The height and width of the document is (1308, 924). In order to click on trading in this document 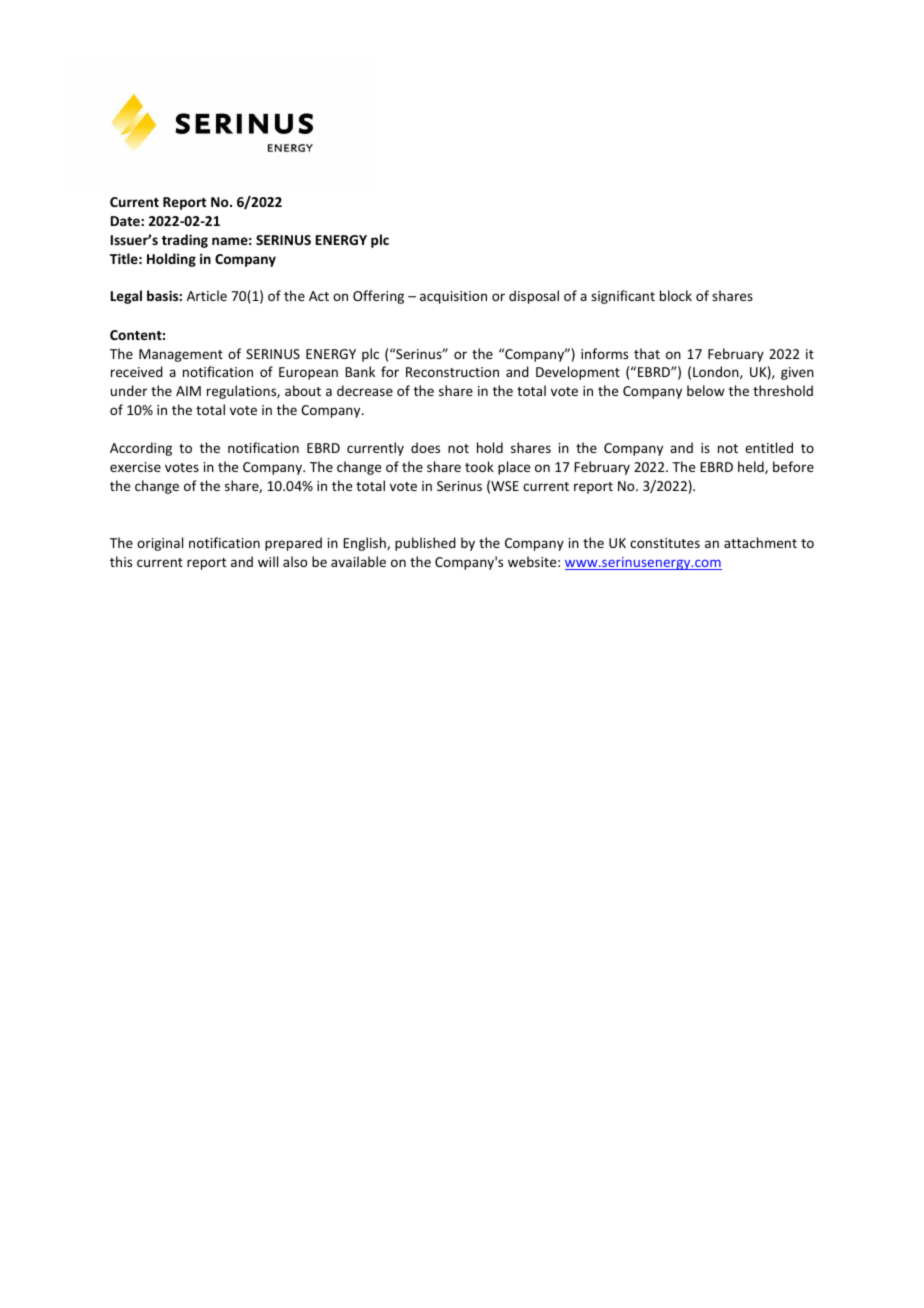, I will do `click(185, 241)`.
